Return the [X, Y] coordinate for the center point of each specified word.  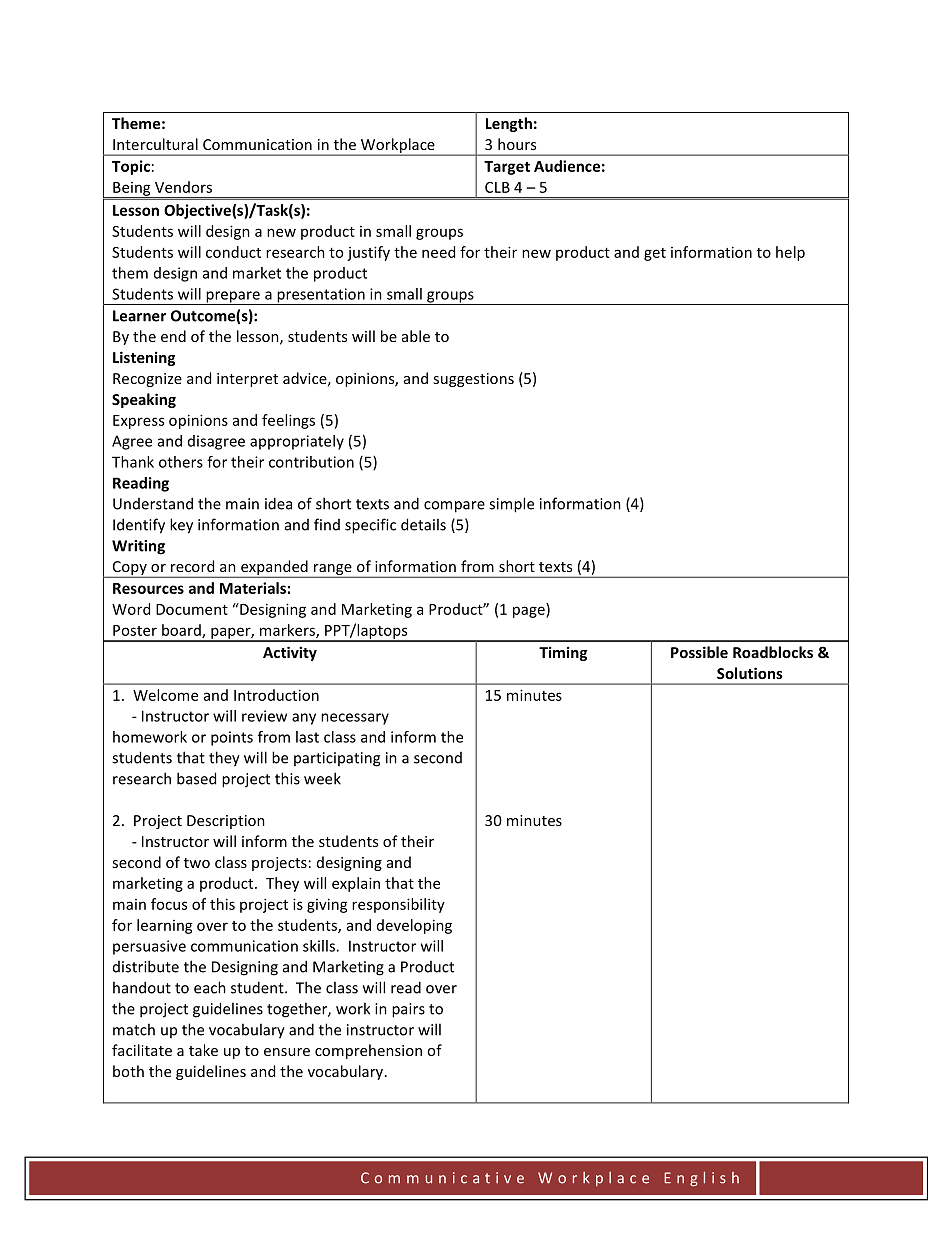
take [203, 1050]
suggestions [473, 380]
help [790, 253]
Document [192, 609]
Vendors [183, 187]
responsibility [398, 905]
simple [511, 505]
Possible [699, 652]
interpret [247, 380]
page [530, 612]
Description [226, 822]
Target [507, 168]
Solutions [750, 673]
